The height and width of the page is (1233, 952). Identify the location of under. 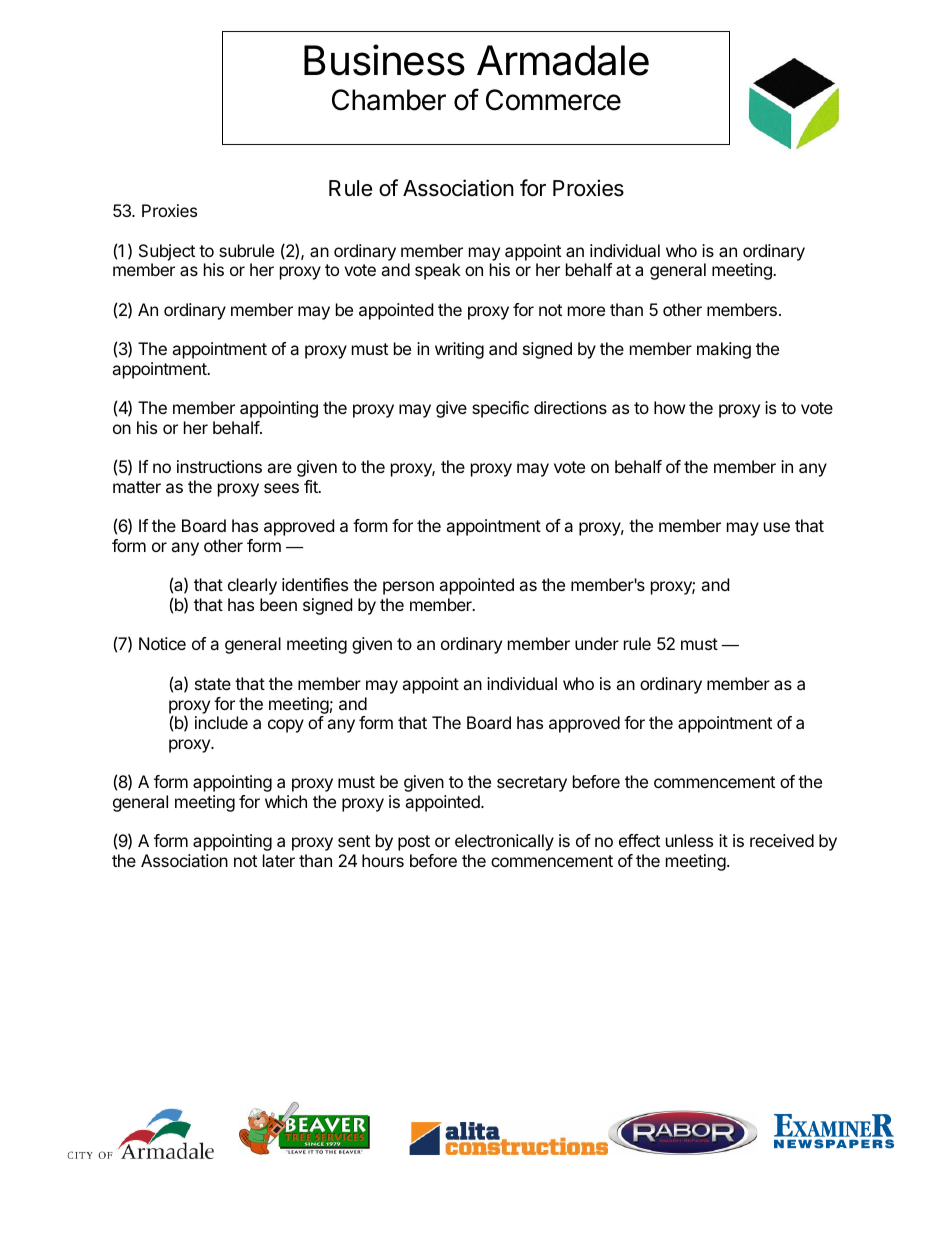
(597, 643).
